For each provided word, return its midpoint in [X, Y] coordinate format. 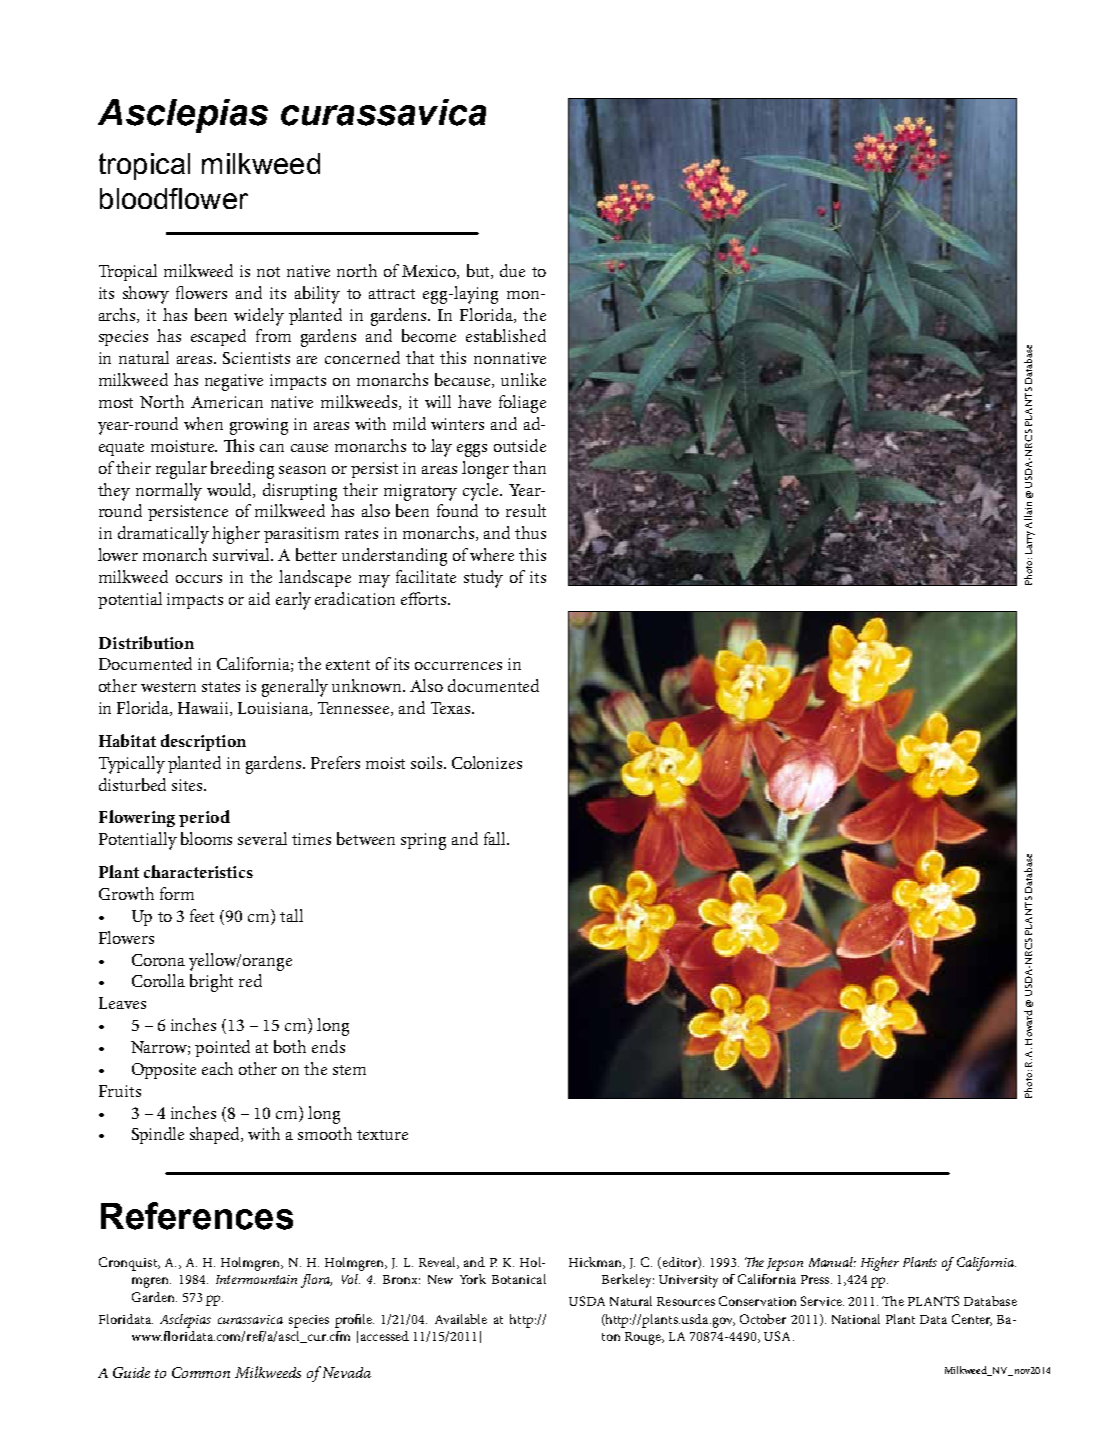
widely [259, 317]
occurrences [458, 666]
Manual [832, 1262]
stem [349, 1070]
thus [530, 532]
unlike [523, 379]
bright [211, 983]
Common [201, 1372]
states [221, 687]
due [512, 270]
